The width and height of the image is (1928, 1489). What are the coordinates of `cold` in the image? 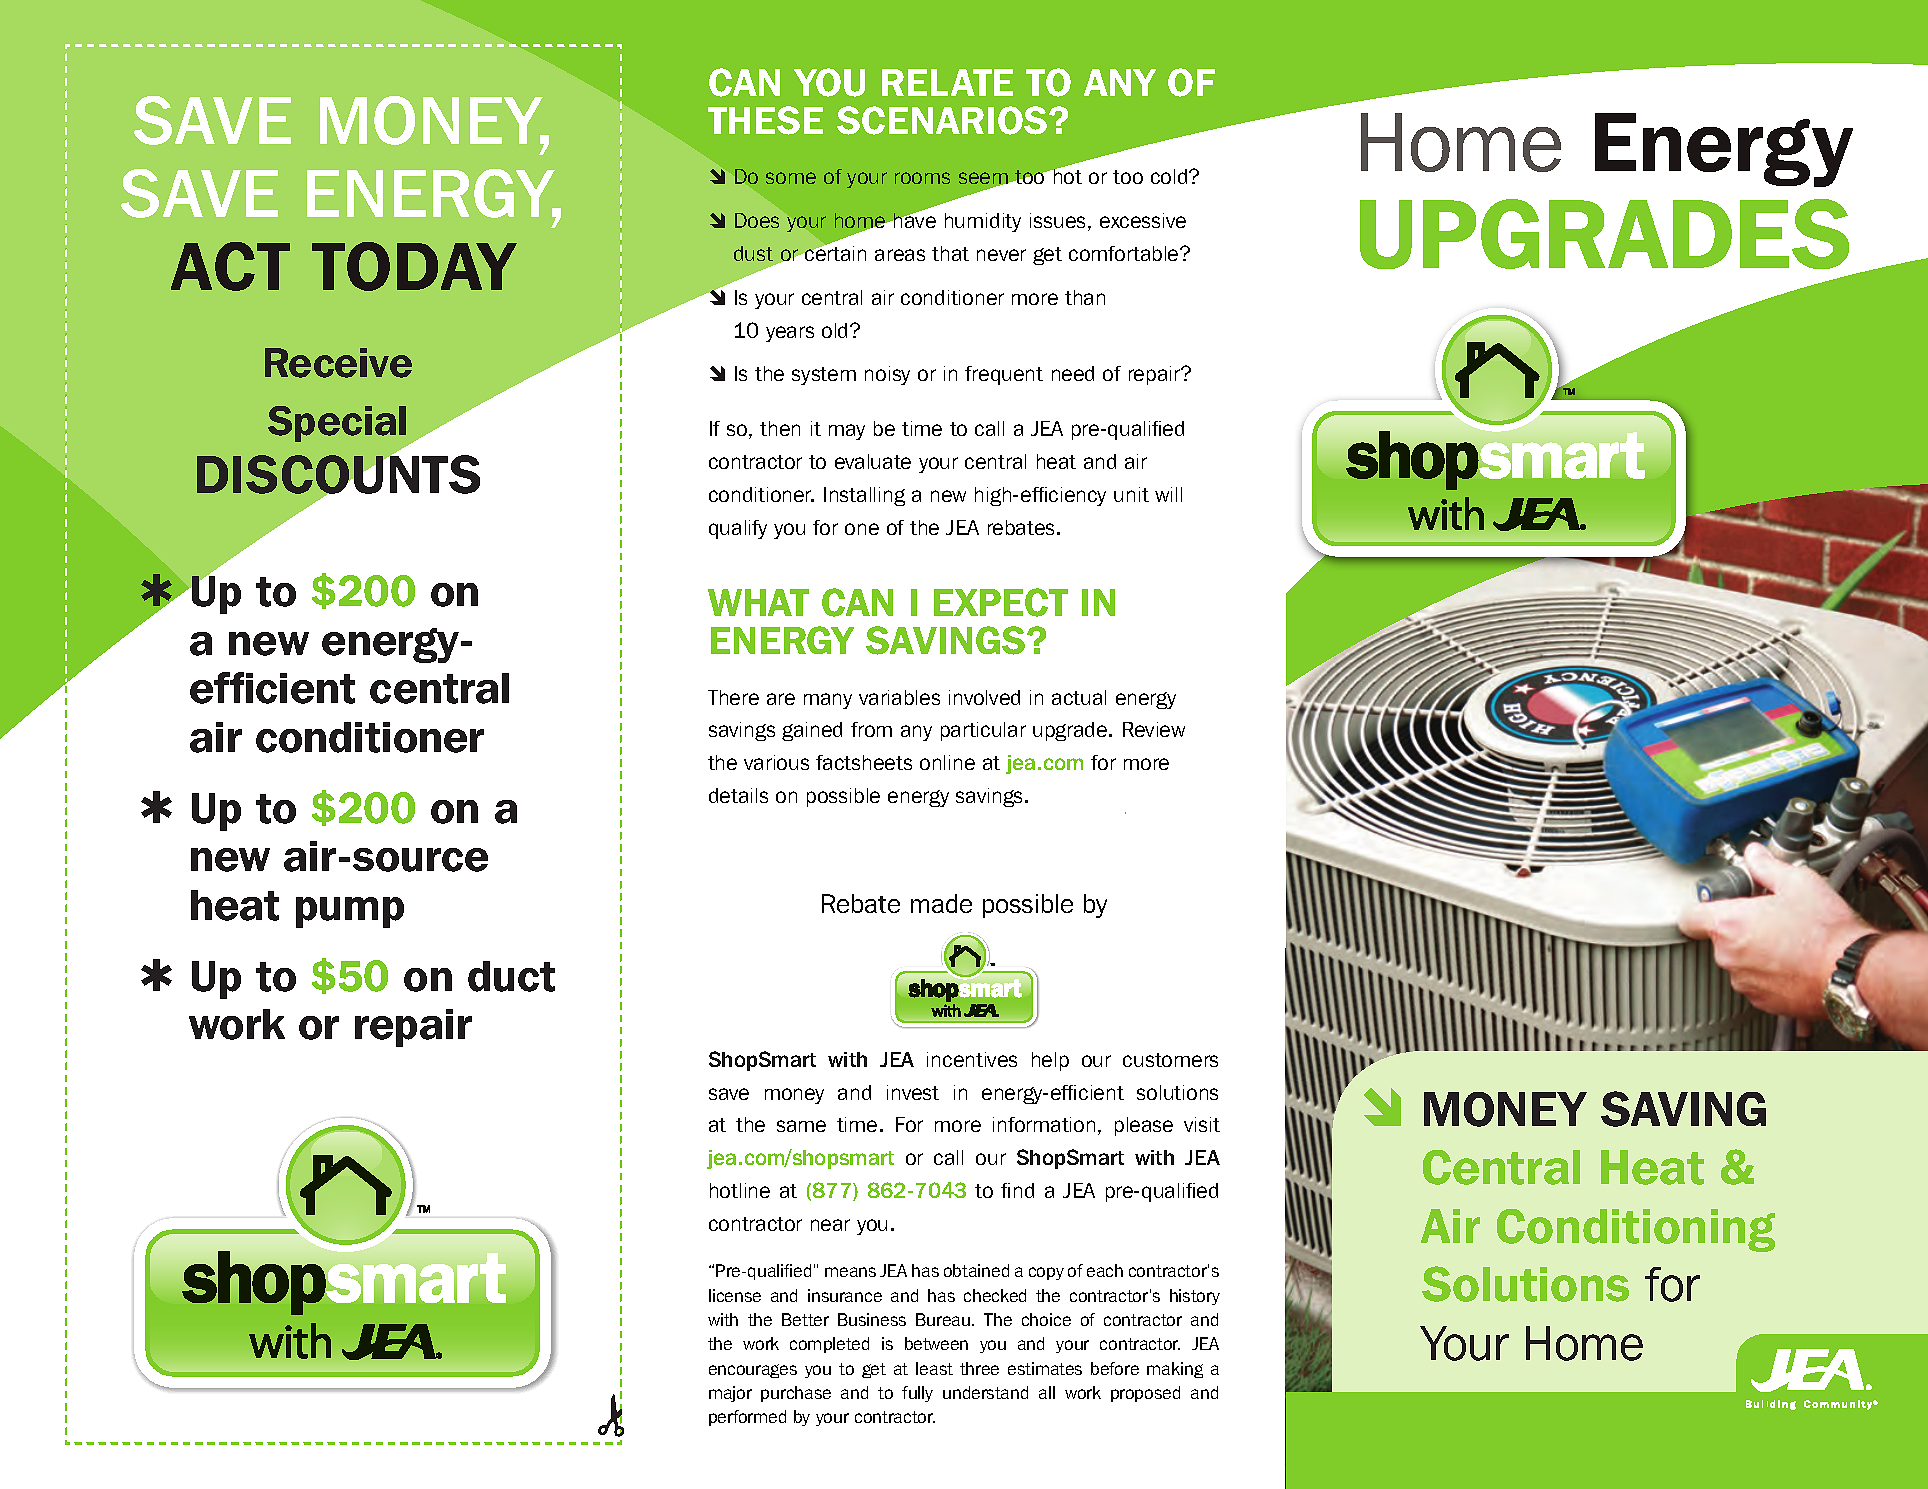 It's located at (1170, 176).
